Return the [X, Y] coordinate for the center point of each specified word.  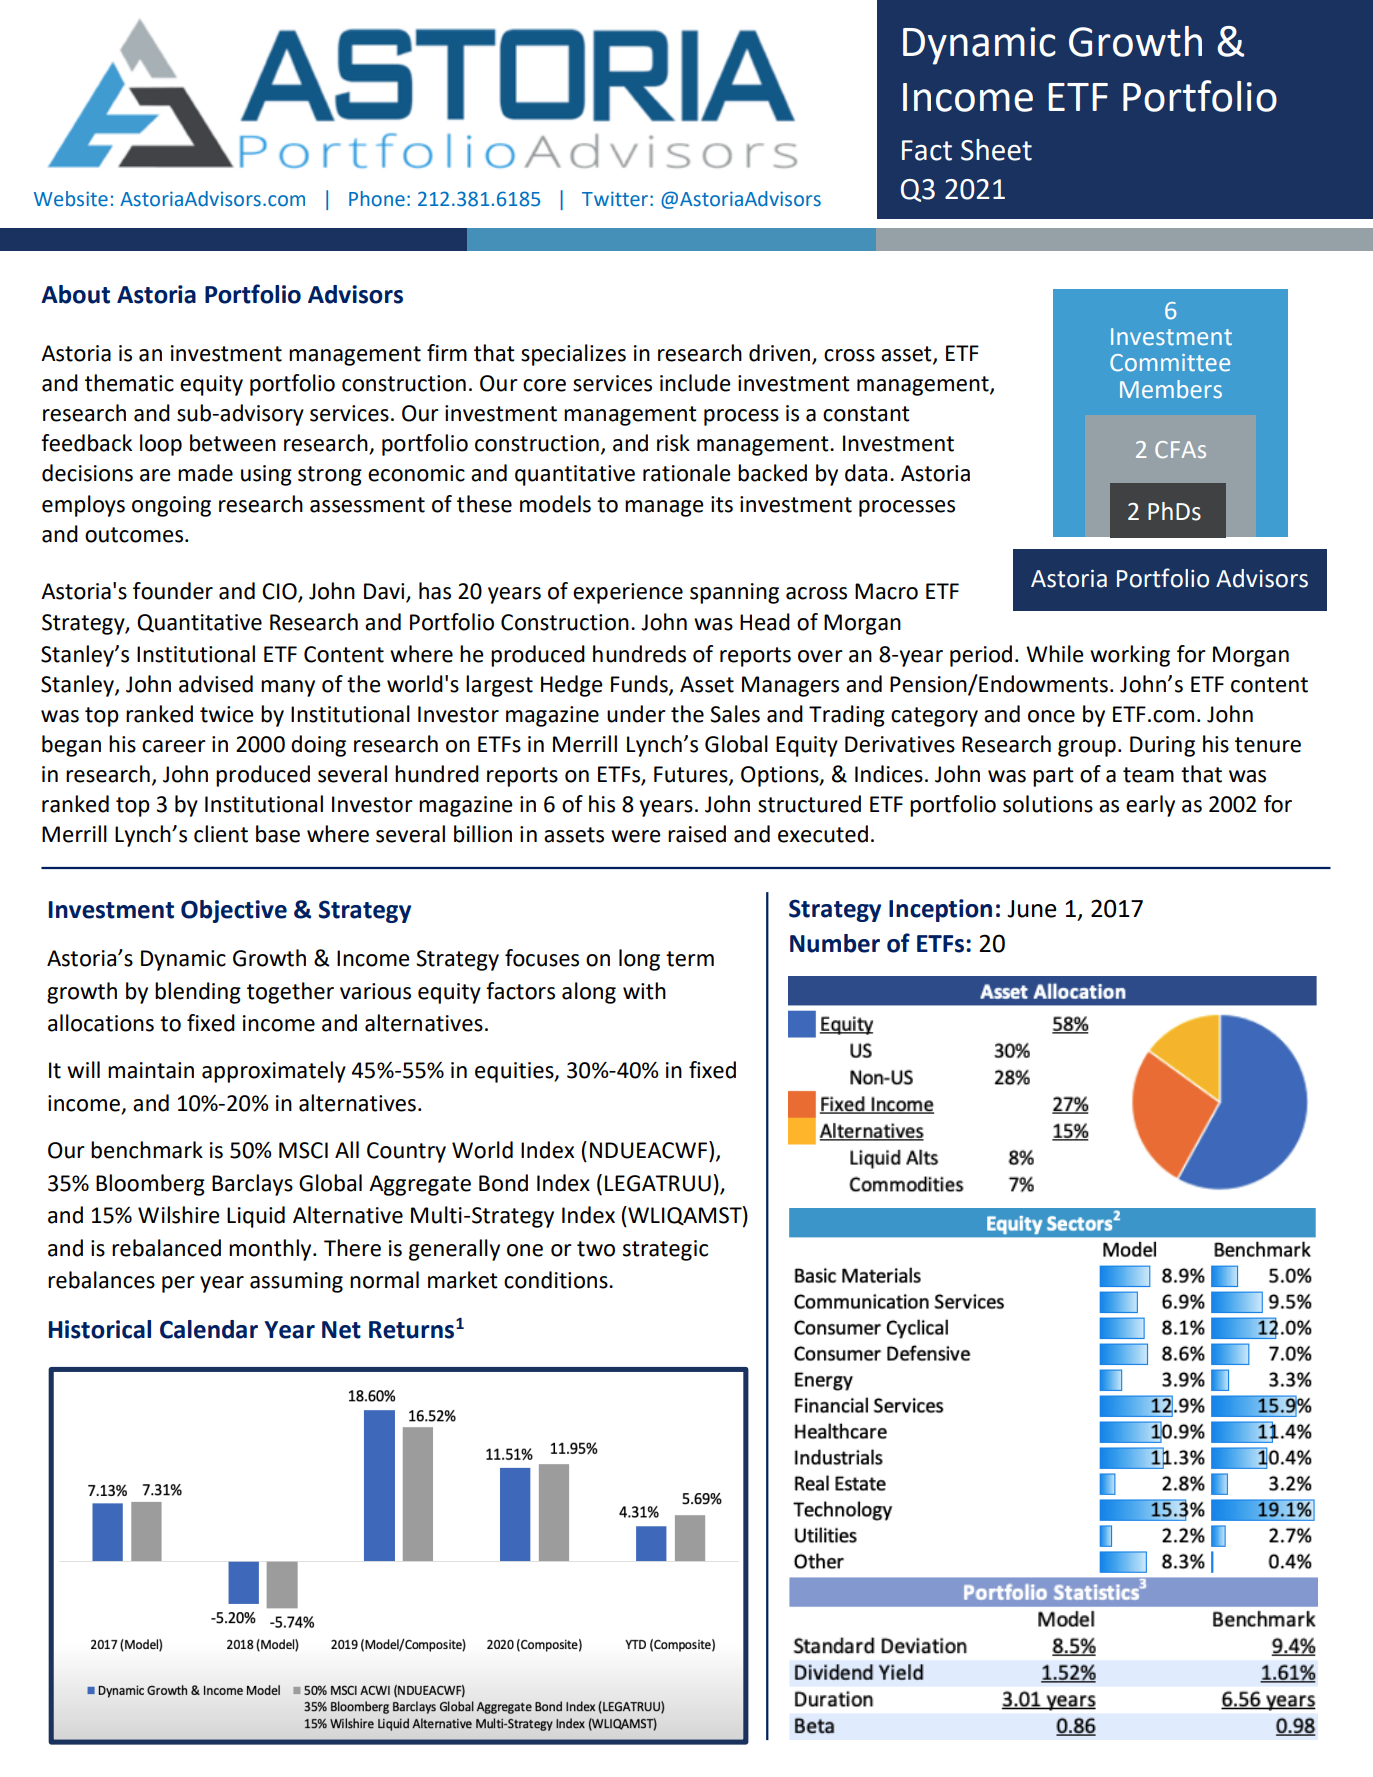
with [644, 991]
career [174, 746]
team [1148, 775]
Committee [1170, 363]
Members [1171, 389]
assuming [296, 1282]
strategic [665, 1250]
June [1032, 909]
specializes [573, 355]
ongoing [171, 506]
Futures [692, 775]
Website [71, 199]
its [722, 504]
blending [198, 993]
